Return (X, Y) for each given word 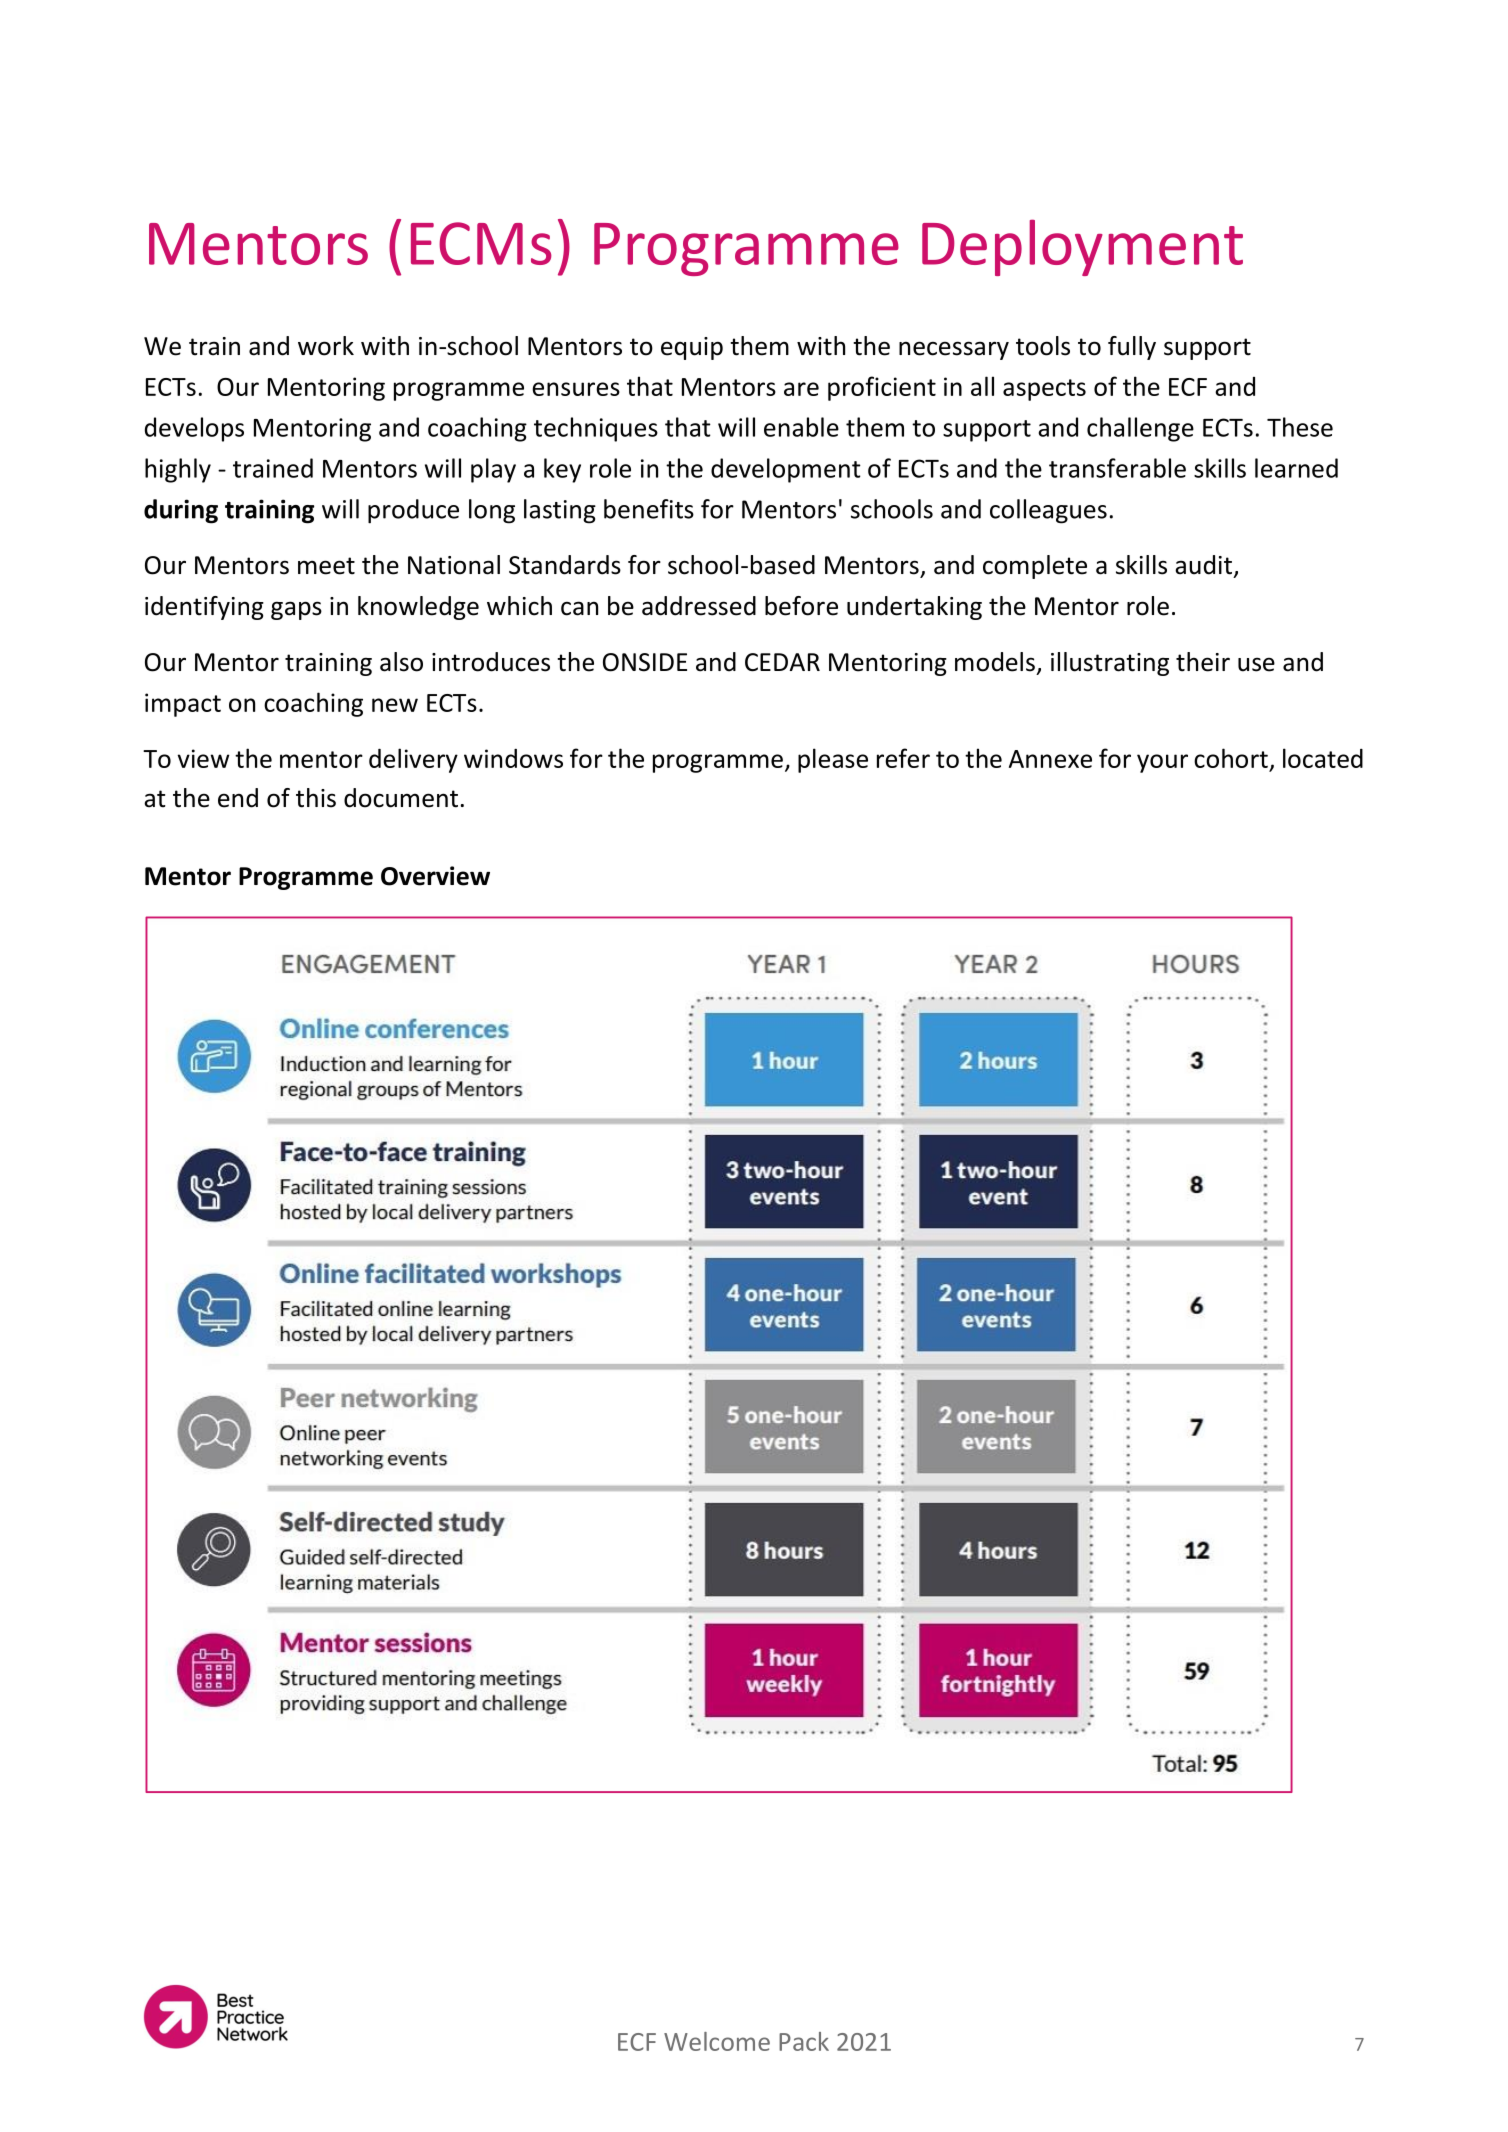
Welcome (717, 2041)
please (833, 760)
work (326, 346)
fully (1132, 348)
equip (692, 348)
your (1162, 763)
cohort (1231, 758)
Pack (804, 2041)
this (316, 798)
